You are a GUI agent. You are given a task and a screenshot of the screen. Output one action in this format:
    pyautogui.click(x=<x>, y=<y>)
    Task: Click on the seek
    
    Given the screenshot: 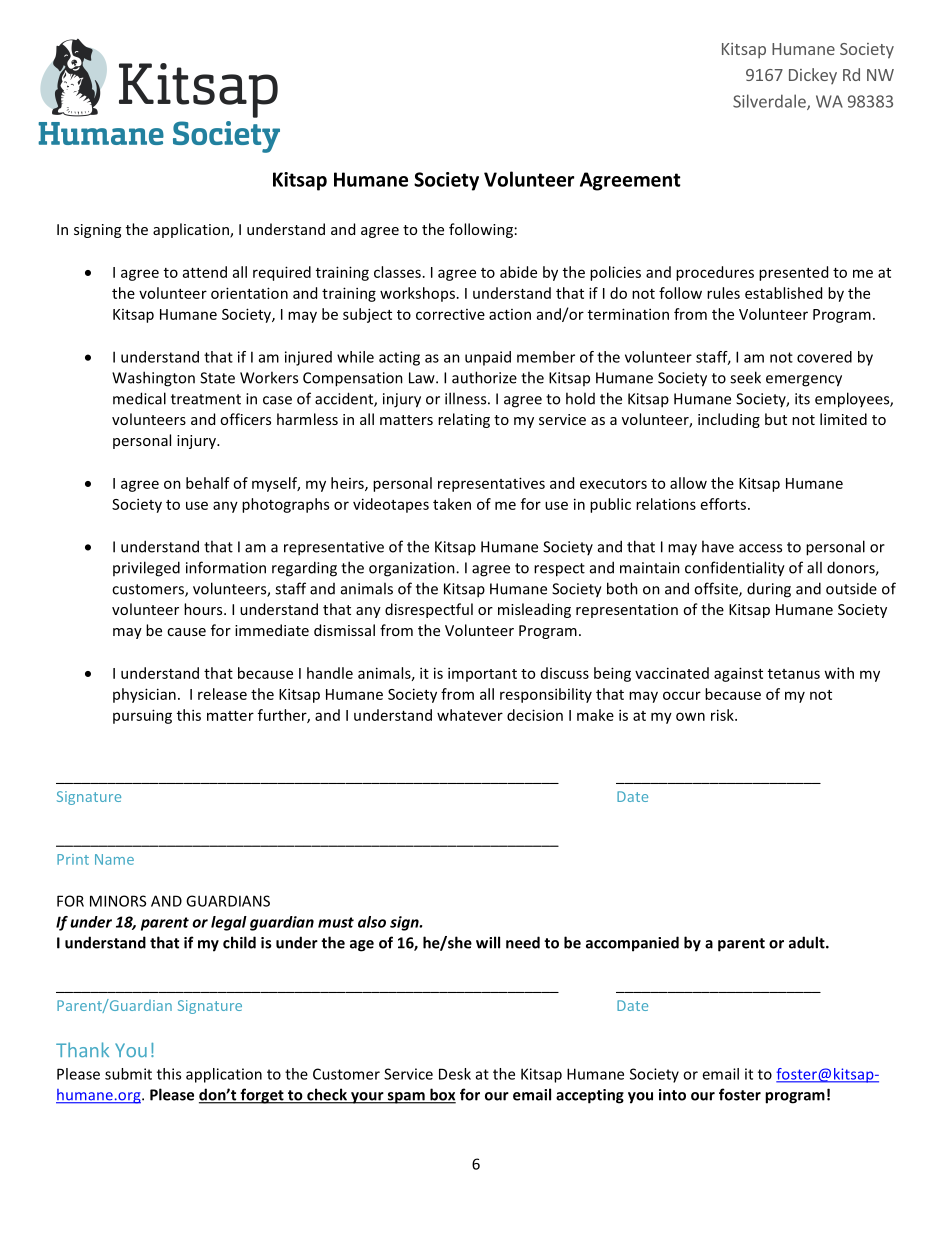 What is the action you would take?
    pyautogui.click(x=745, y=377)
